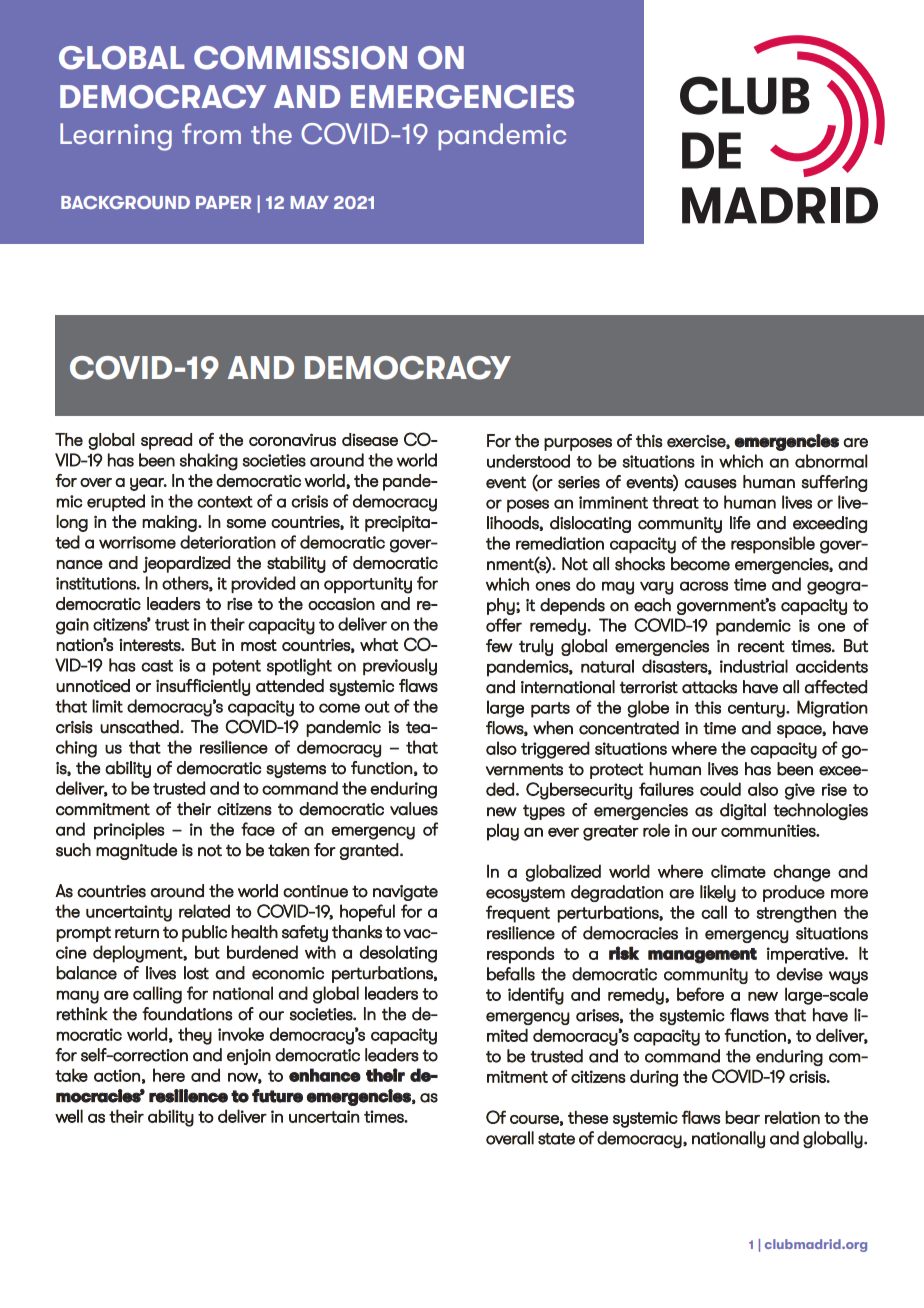  What do you see at coordinates (117, 1075) in the screenshot?
I see `action` at bounding box center [117, 1075].
